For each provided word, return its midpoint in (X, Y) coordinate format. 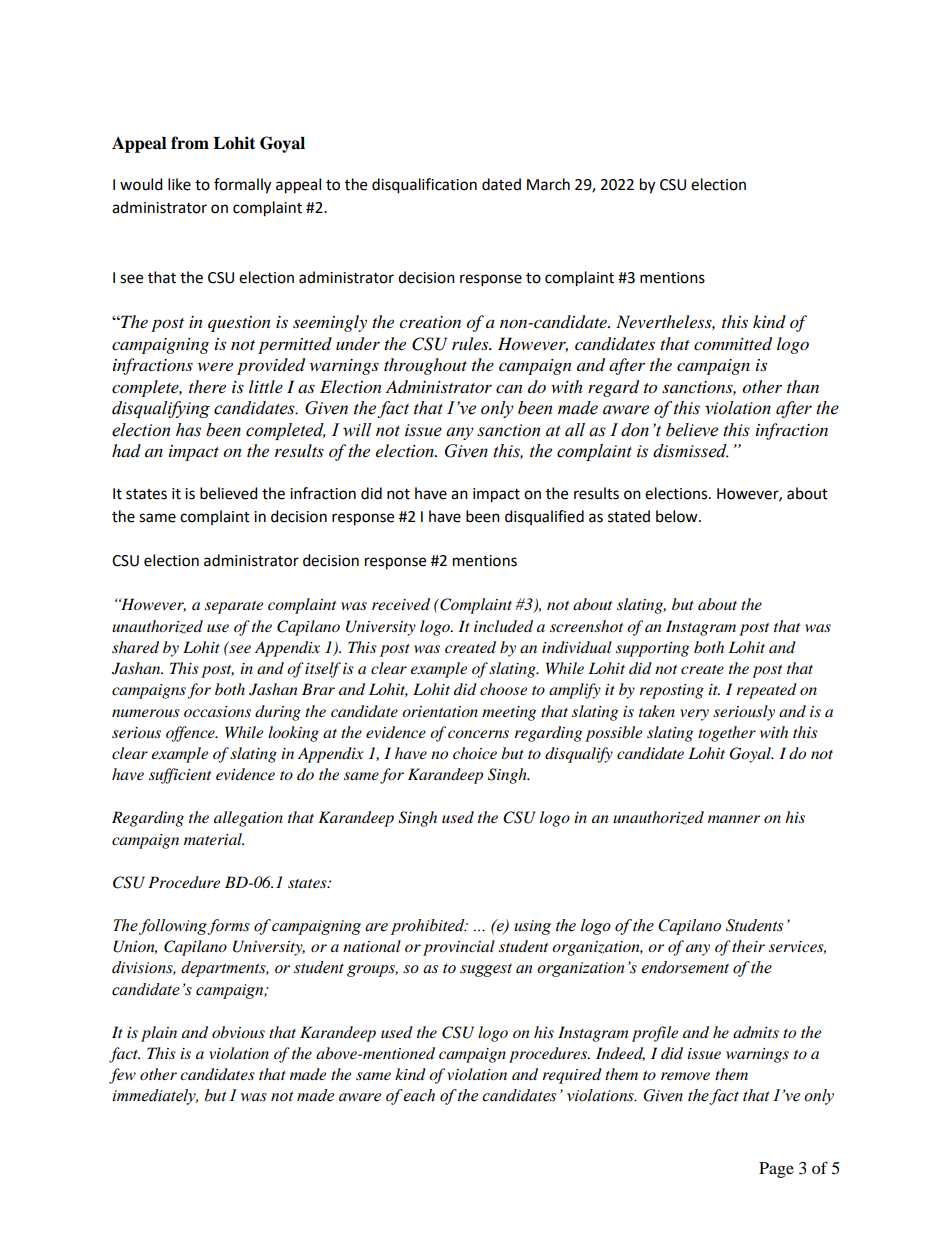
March (548, 184)
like (179, 184)
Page (776, 1170)
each (419, 1095)
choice (475, 753)
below (678, 516)
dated (501, 184)
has (188, 430)
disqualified (544, 517)
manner (734, 819)
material (214, 839)
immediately (155, 1097)
